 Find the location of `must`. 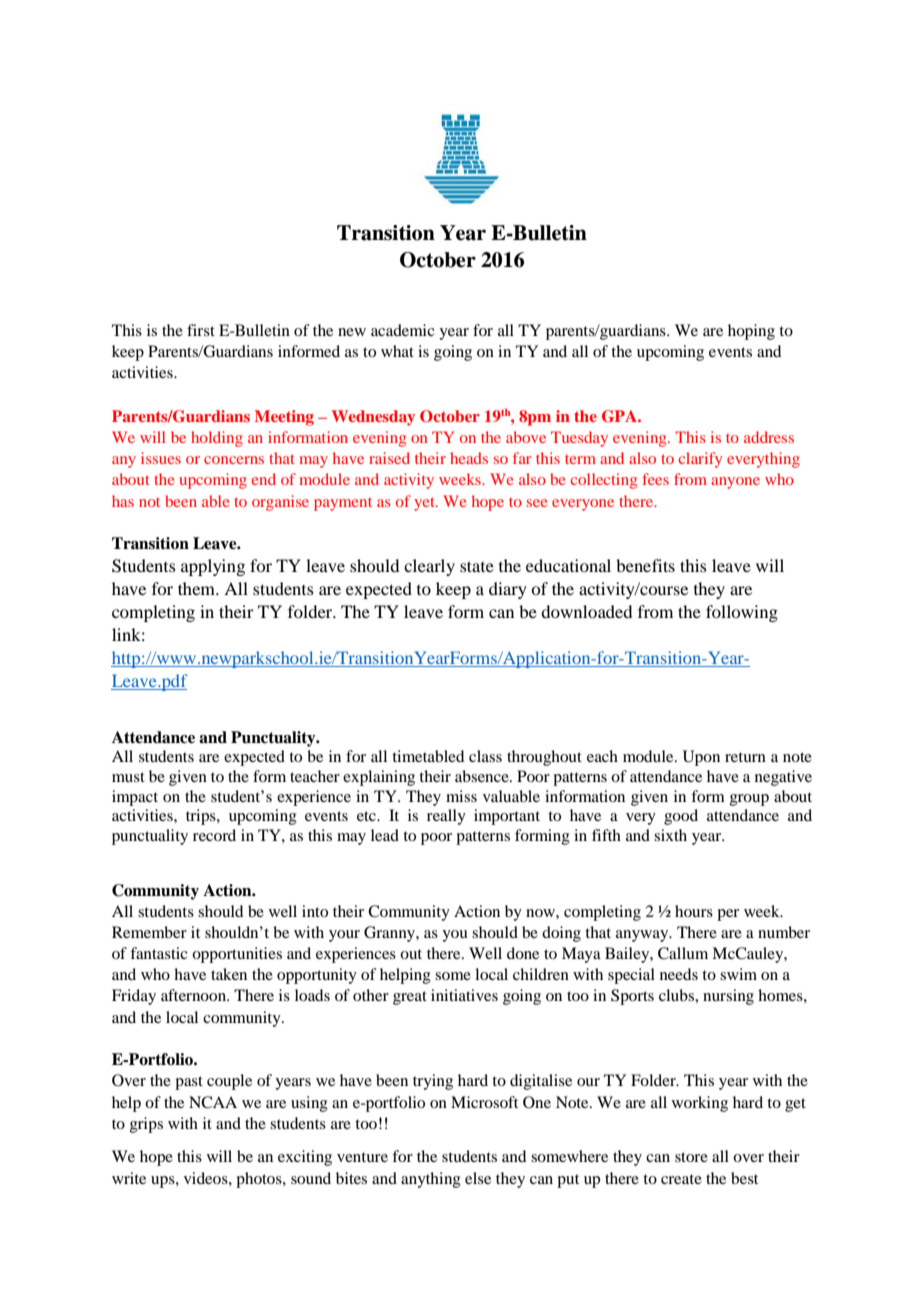

must is located at coordinates (128, 777).
